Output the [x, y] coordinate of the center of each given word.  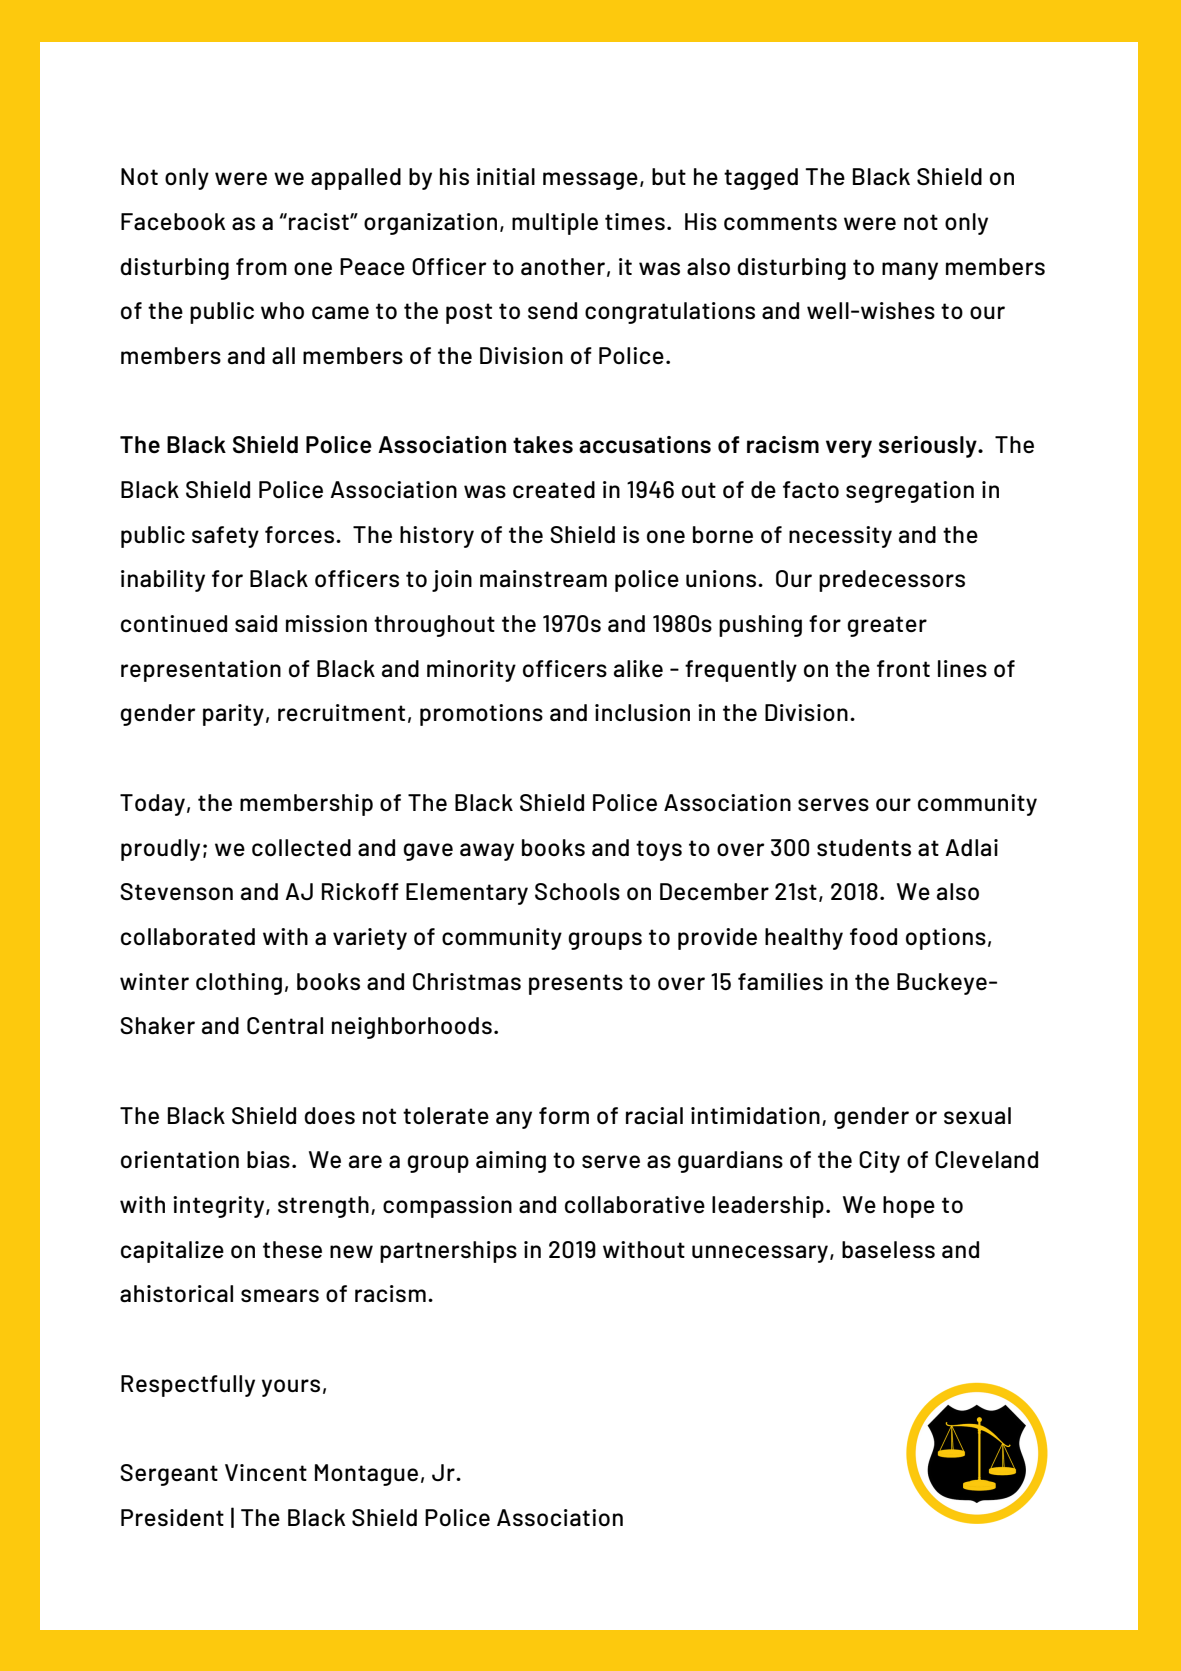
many [910, 271]
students [864, 847]
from [261, 266]
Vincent [266, 1473]
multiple [555, 224]
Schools [577, 892]
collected [301, 848]
